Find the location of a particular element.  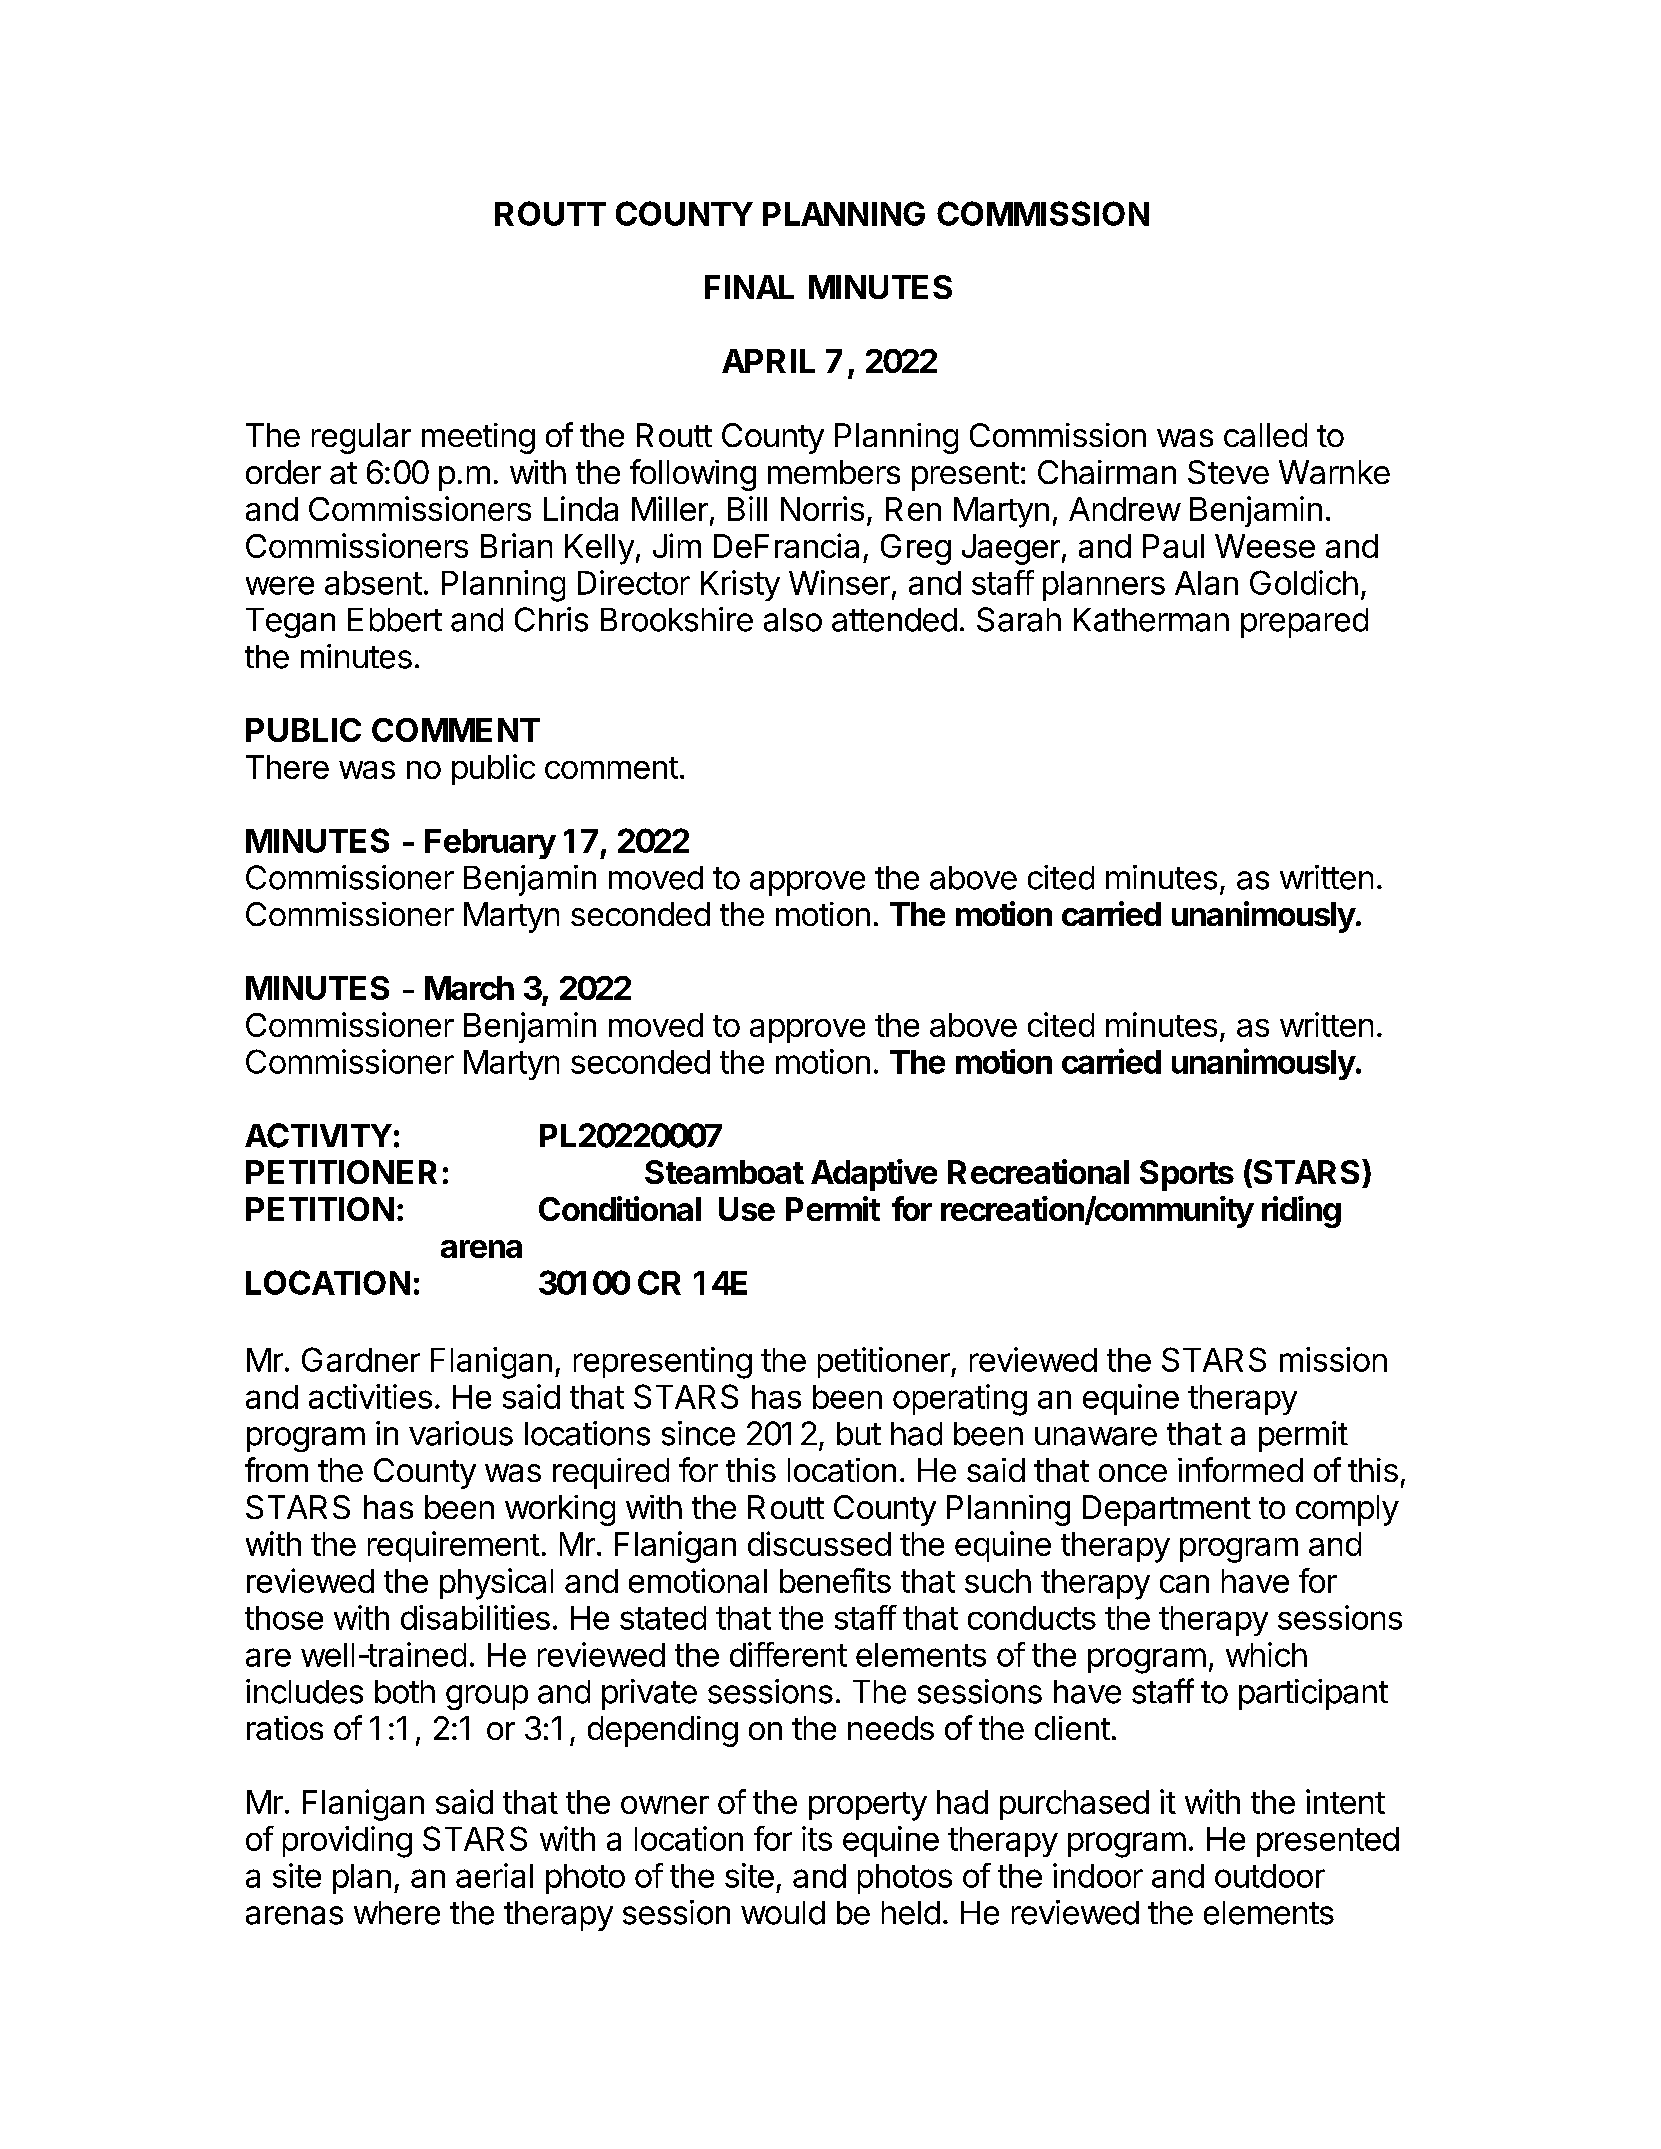

regular is located at coordinates (361, 438).
